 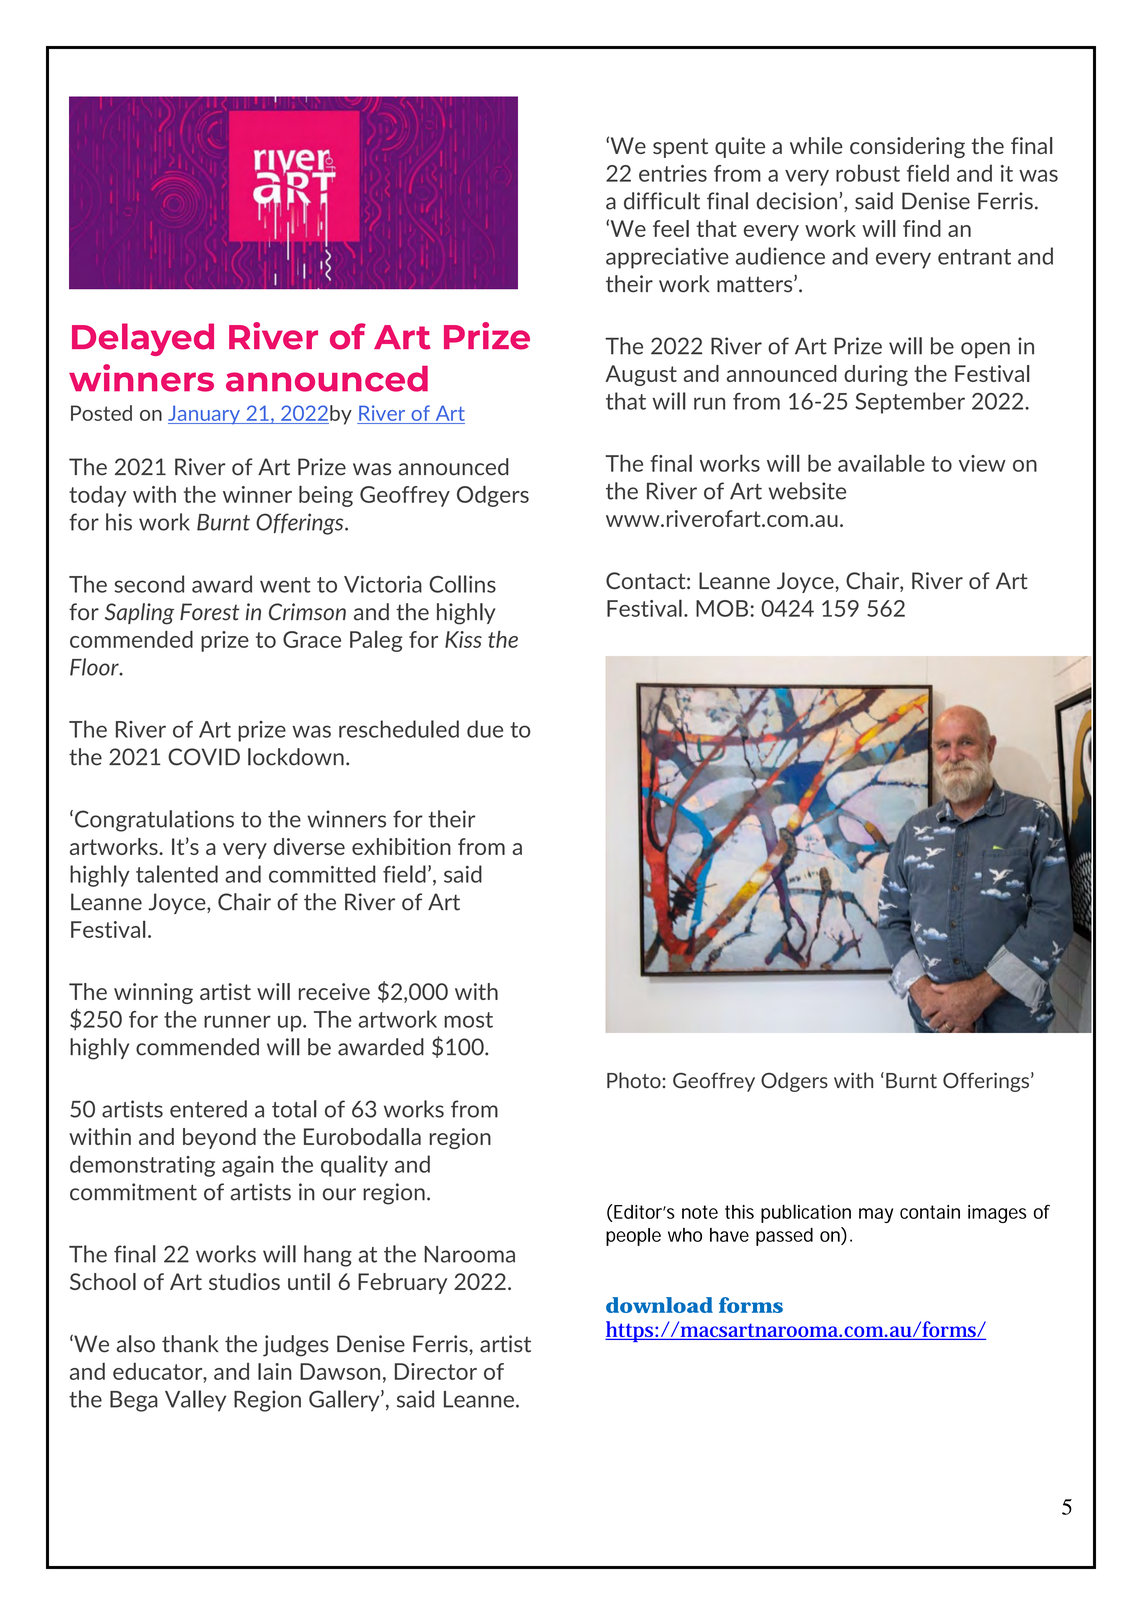 What do you see at coordinates (190, 1344) in the image?
I see `thank` at bounding box center [190, 1344].
